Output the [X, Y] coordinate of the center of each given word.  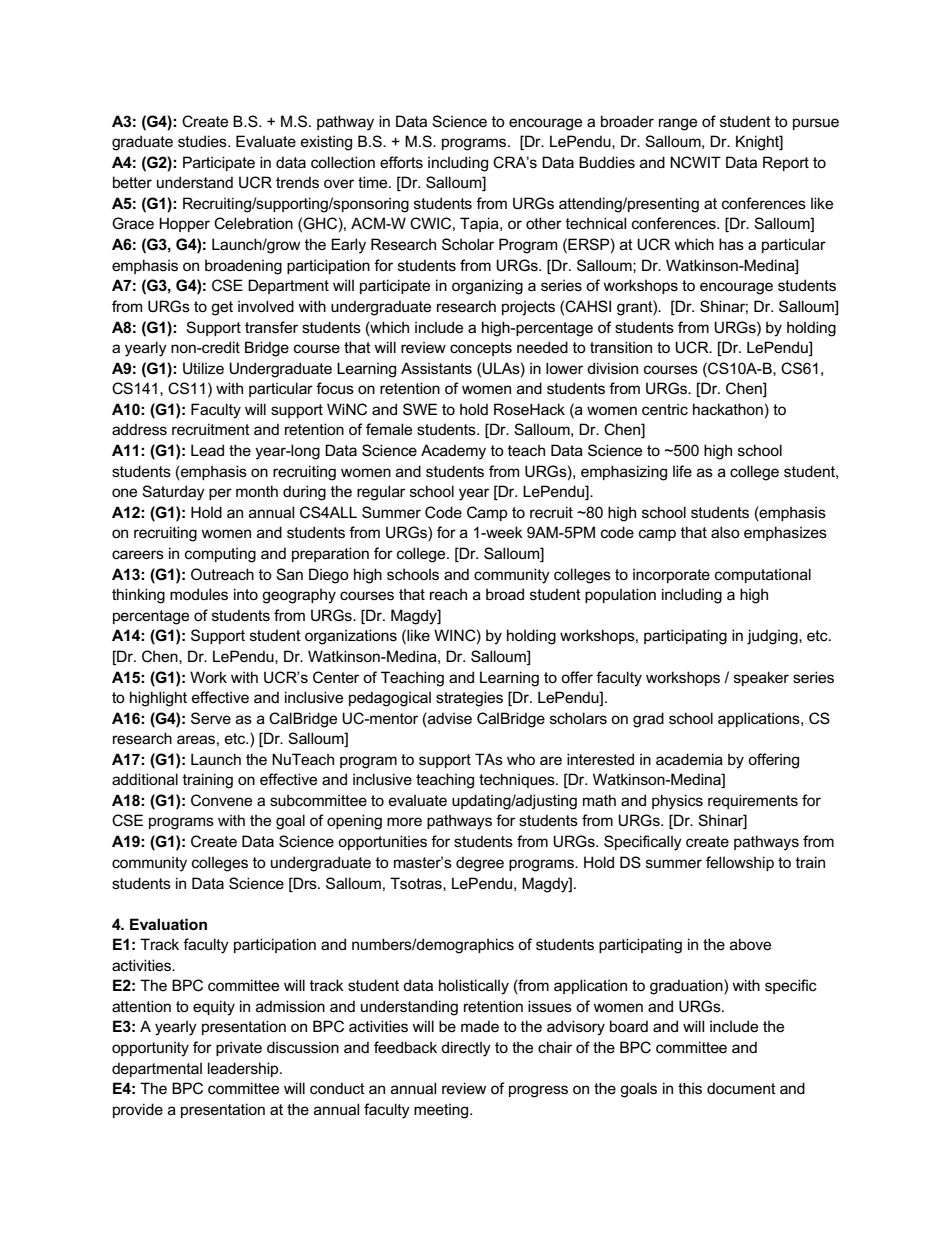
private [239, 1048]
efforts [401, 162]
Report [786, 163]
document [741, 1088]
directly [466, 1049]
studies [203, 141]
